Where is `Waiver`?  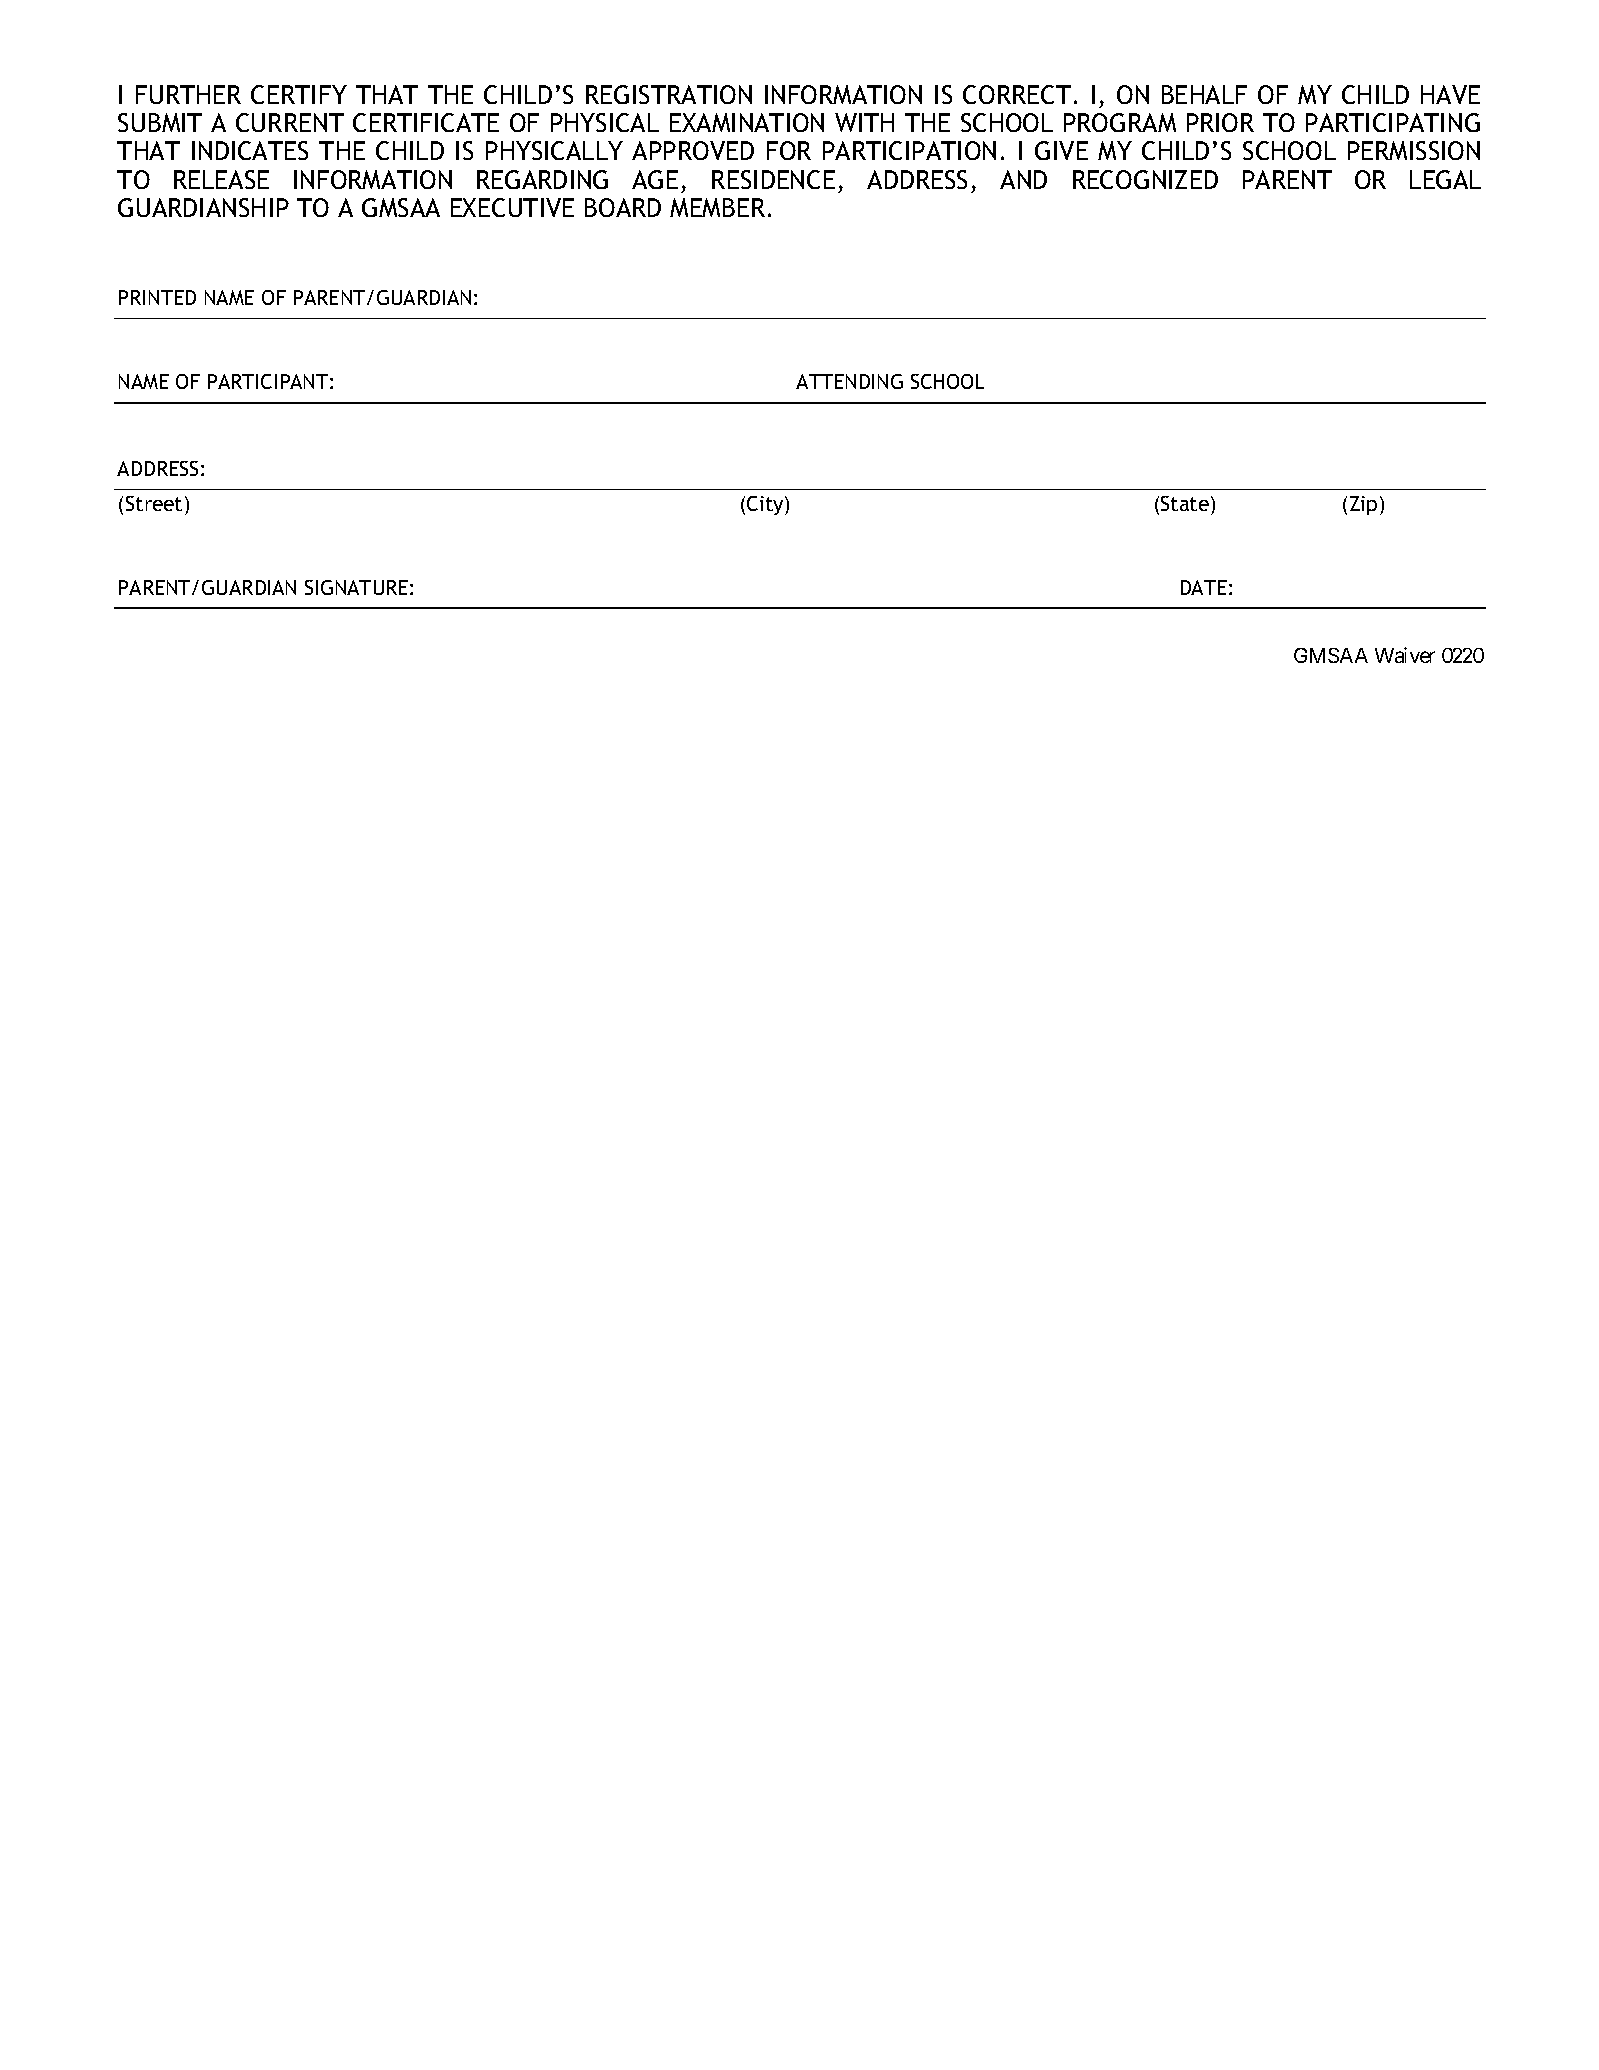
Waiver is located at coordinates (1405, 655).
